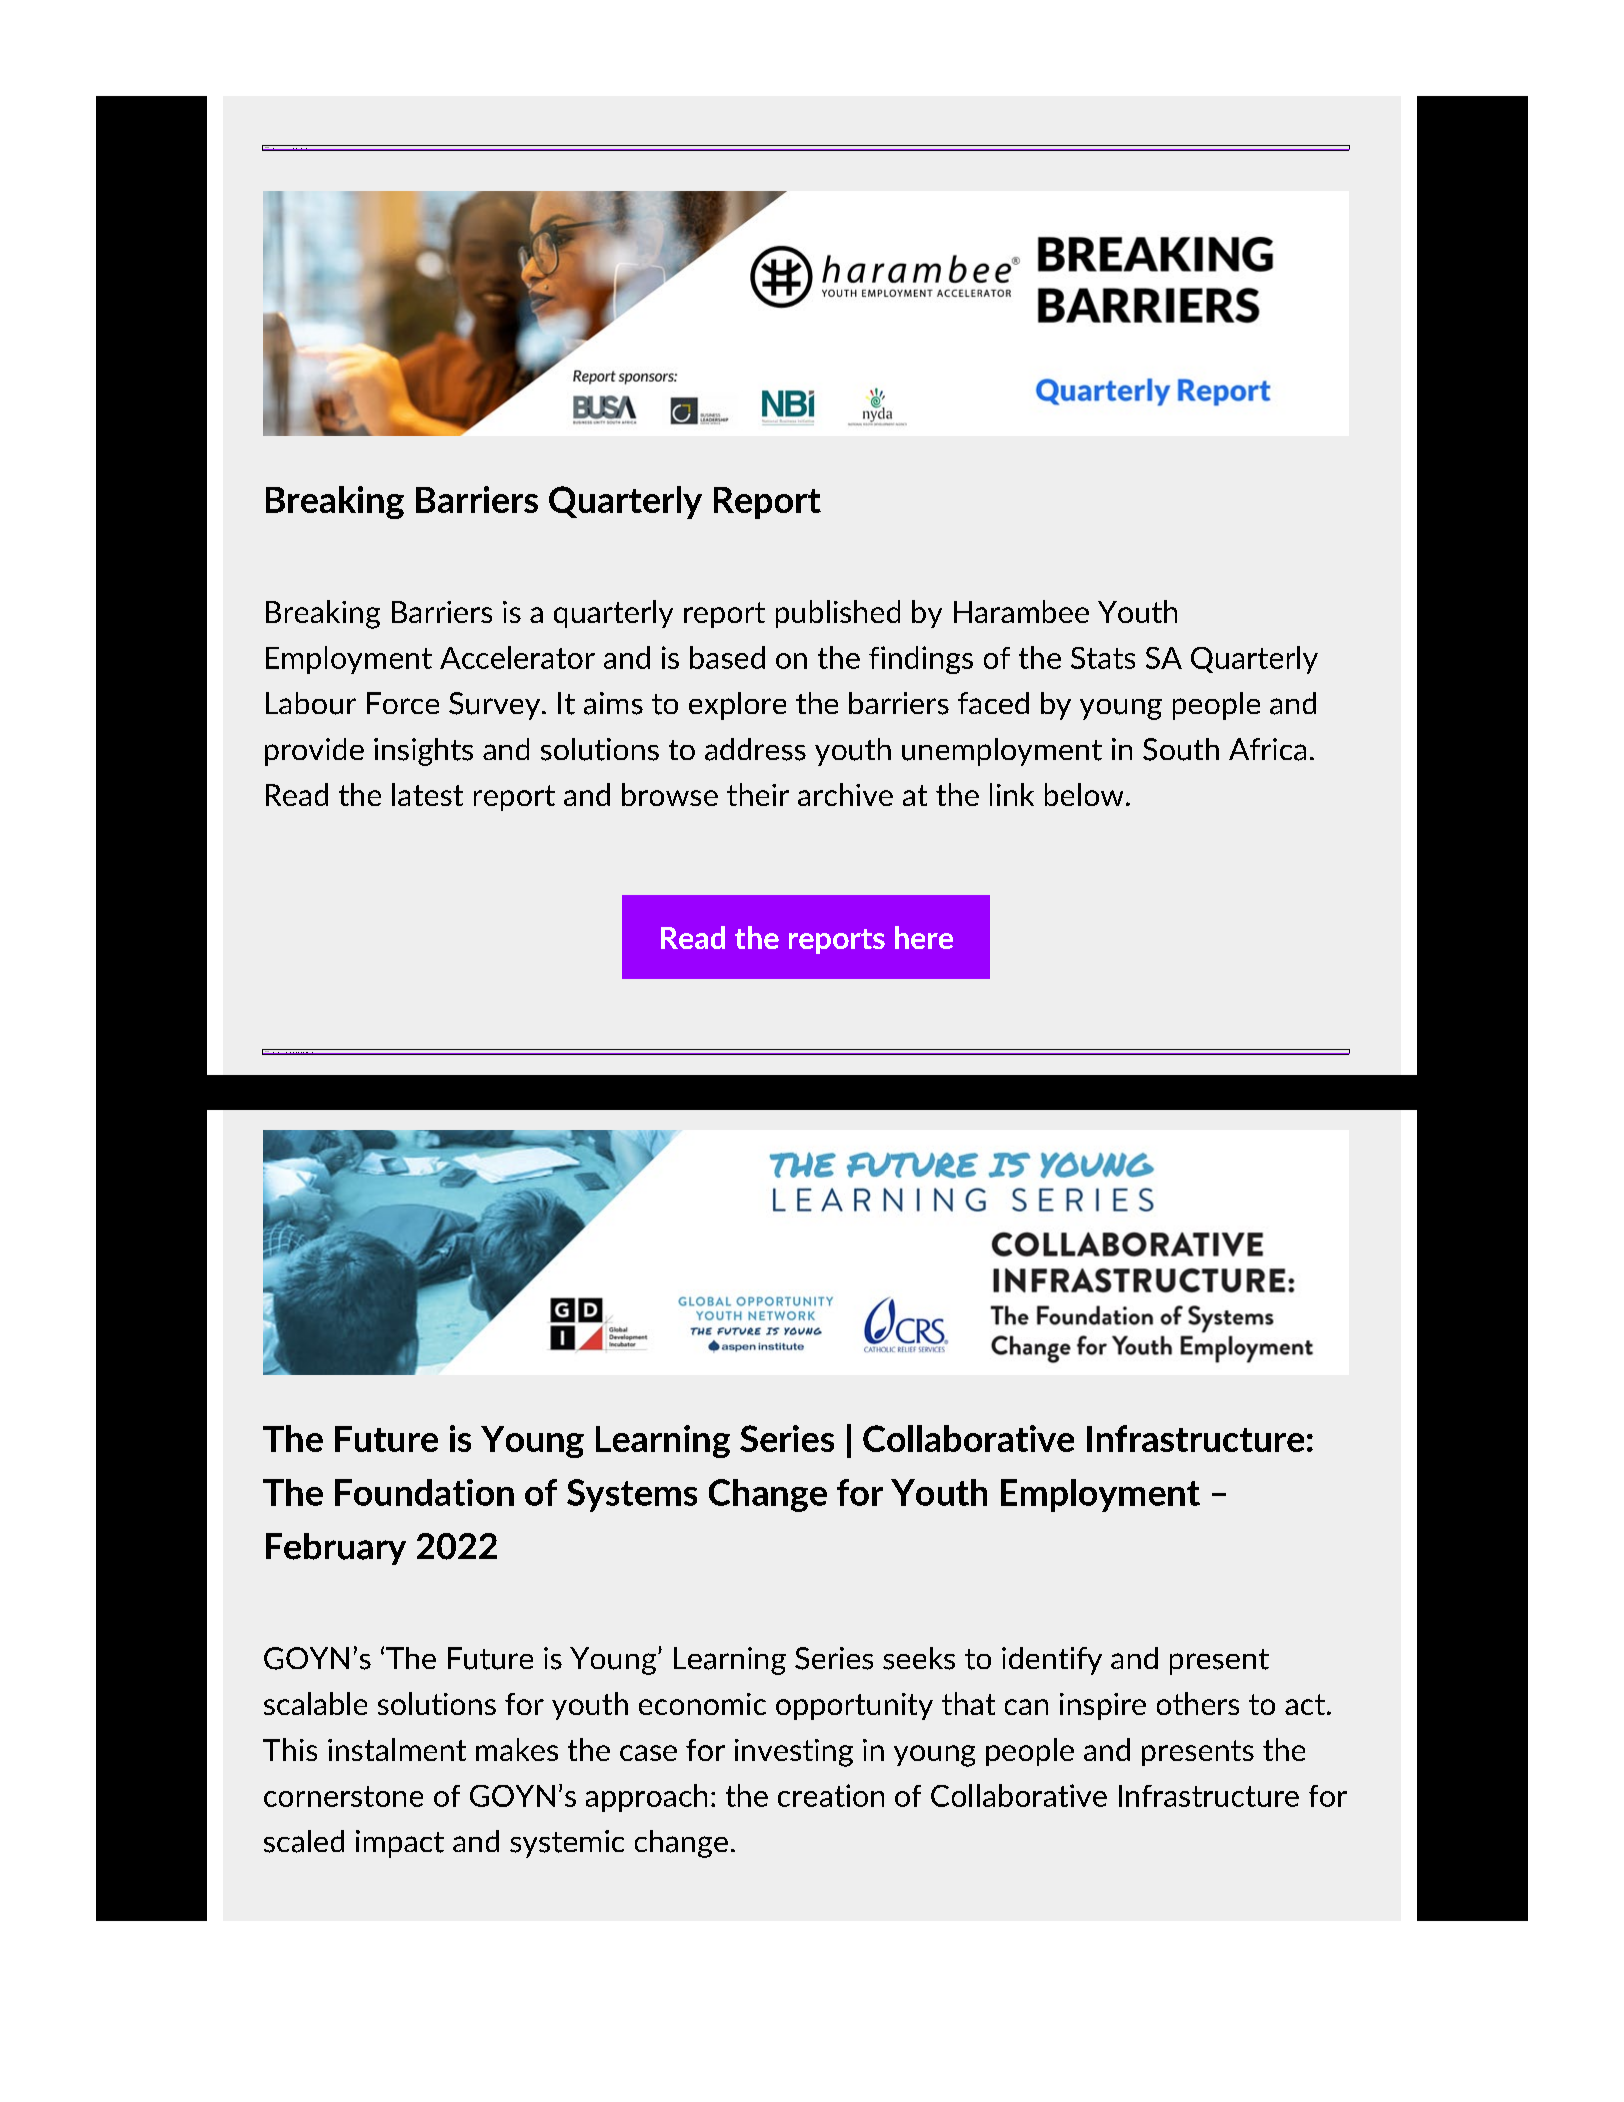 This screenshot has width=1624, height=2102. What do you see at coordinates (1103, 658) in the screenshot?
I see `Stats` at bounding box center [1103, 658].
